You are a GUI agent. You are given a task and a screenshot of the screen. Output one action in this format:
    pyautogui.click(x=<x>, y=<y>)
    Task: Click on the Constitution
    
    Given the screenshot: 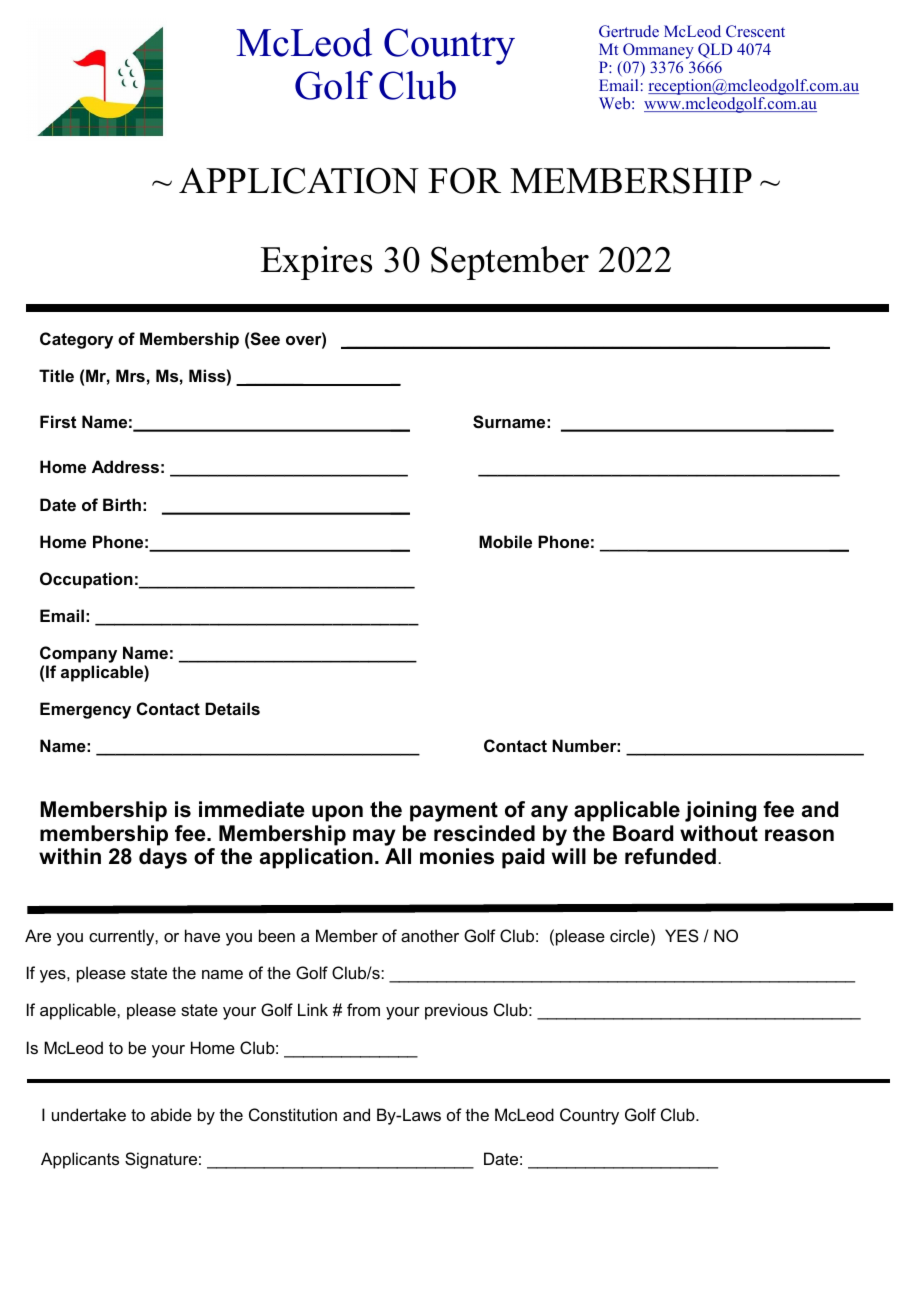 What is the action you would take?
    pyautogui.click(x=293, y=1114)
